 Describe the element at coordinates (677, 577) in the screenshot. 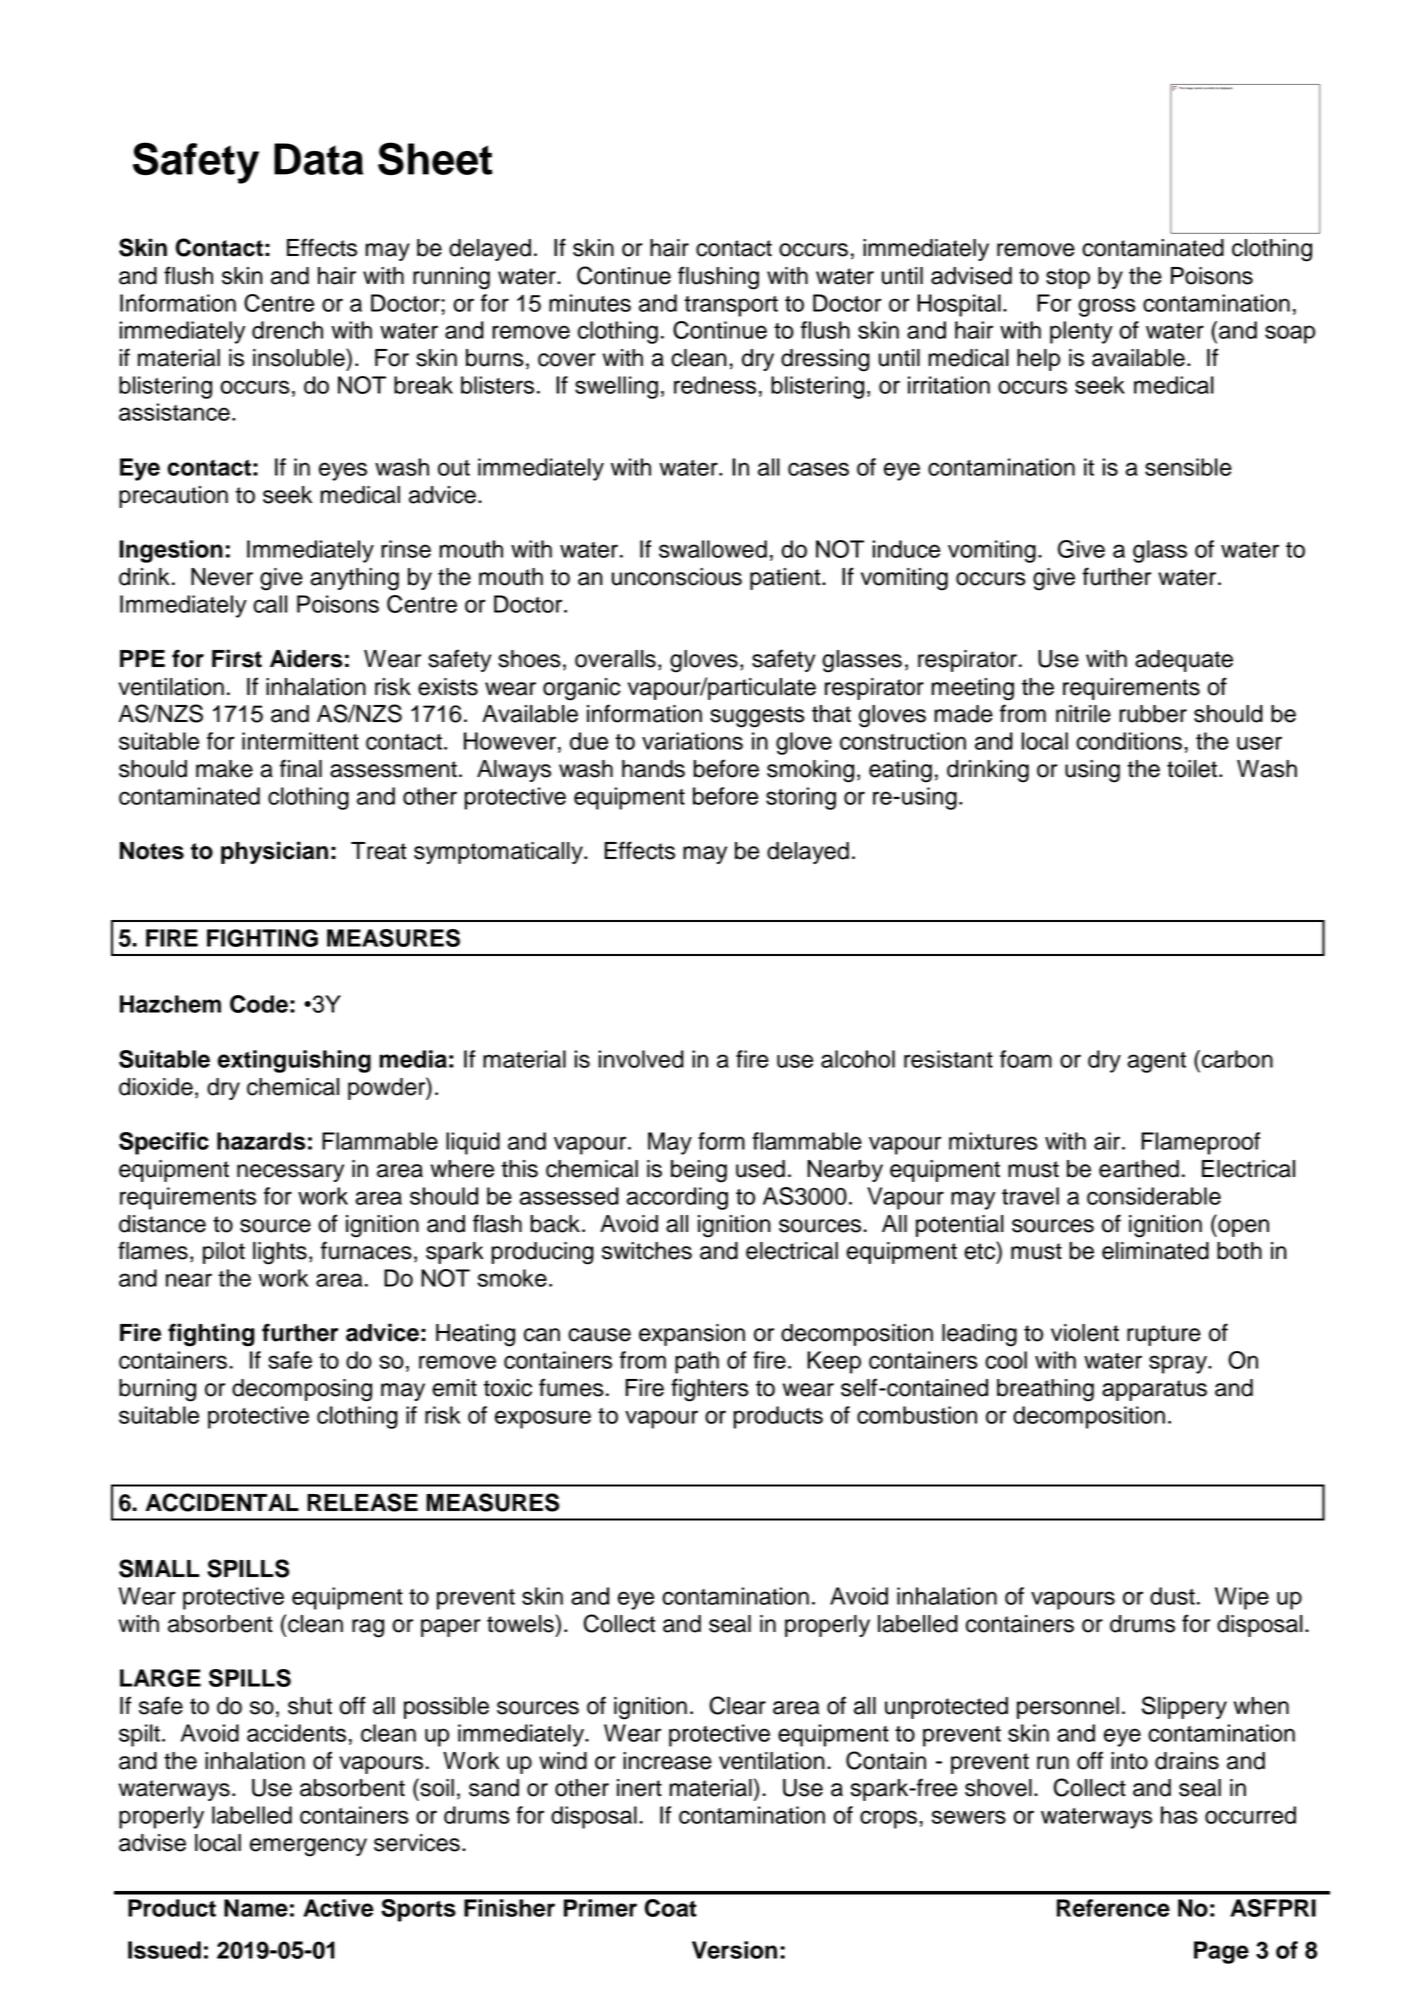

I see `unconscious` at that location.
